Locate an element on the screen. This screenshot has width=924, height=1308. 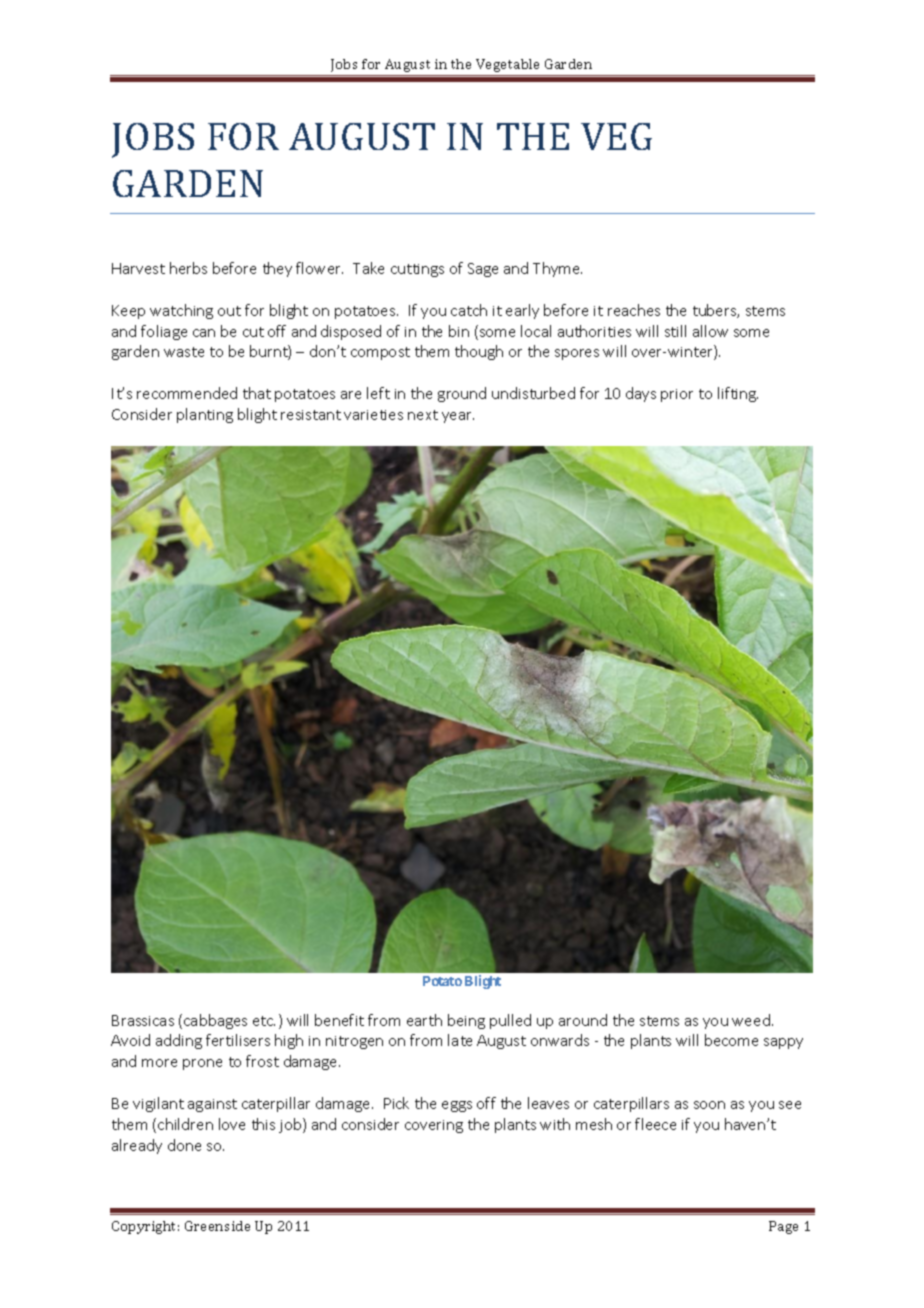
Vegetable is located at coordinates (508, 67).
